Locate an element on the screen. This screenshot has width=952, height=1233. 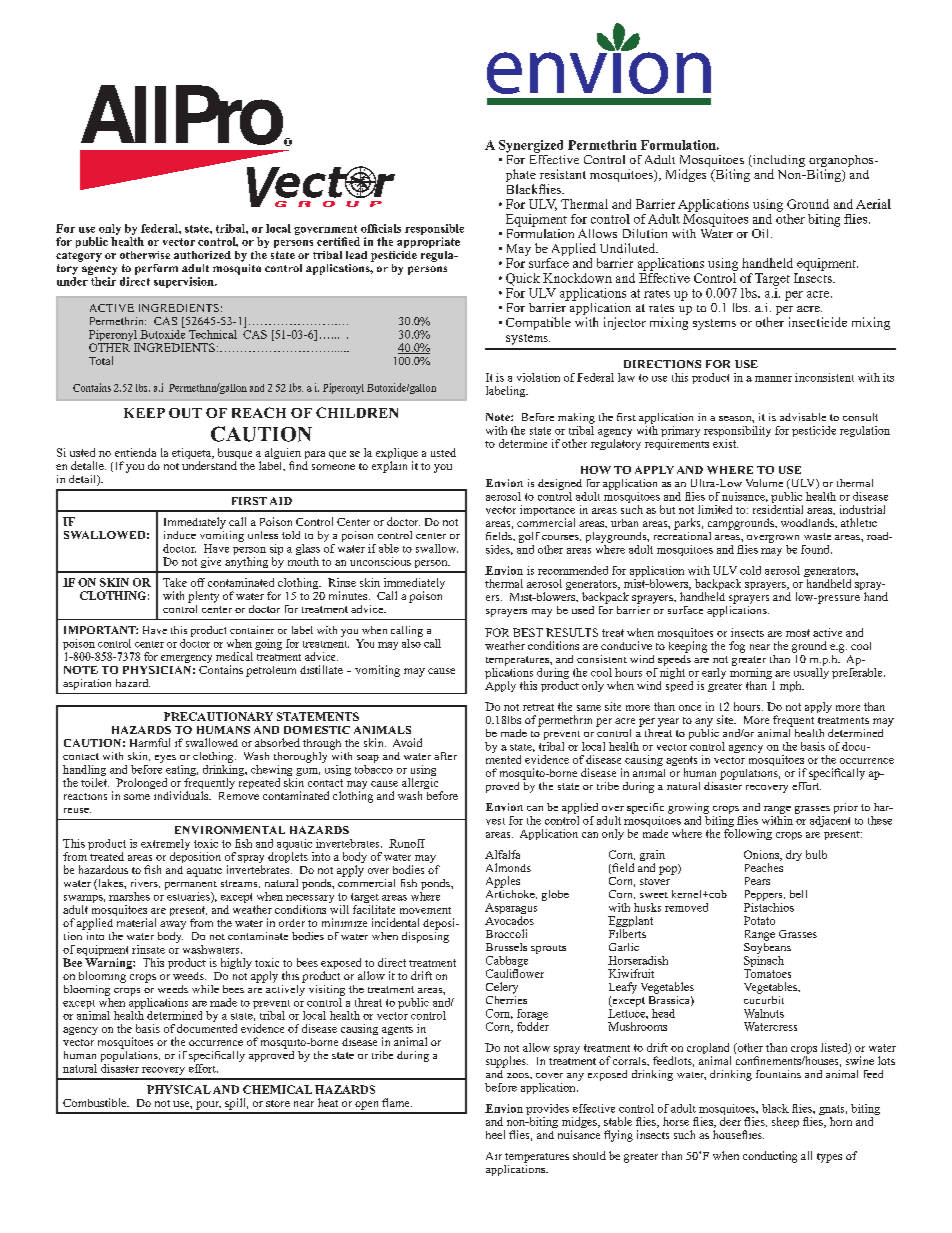
including is located at coordinates (778, 162).
